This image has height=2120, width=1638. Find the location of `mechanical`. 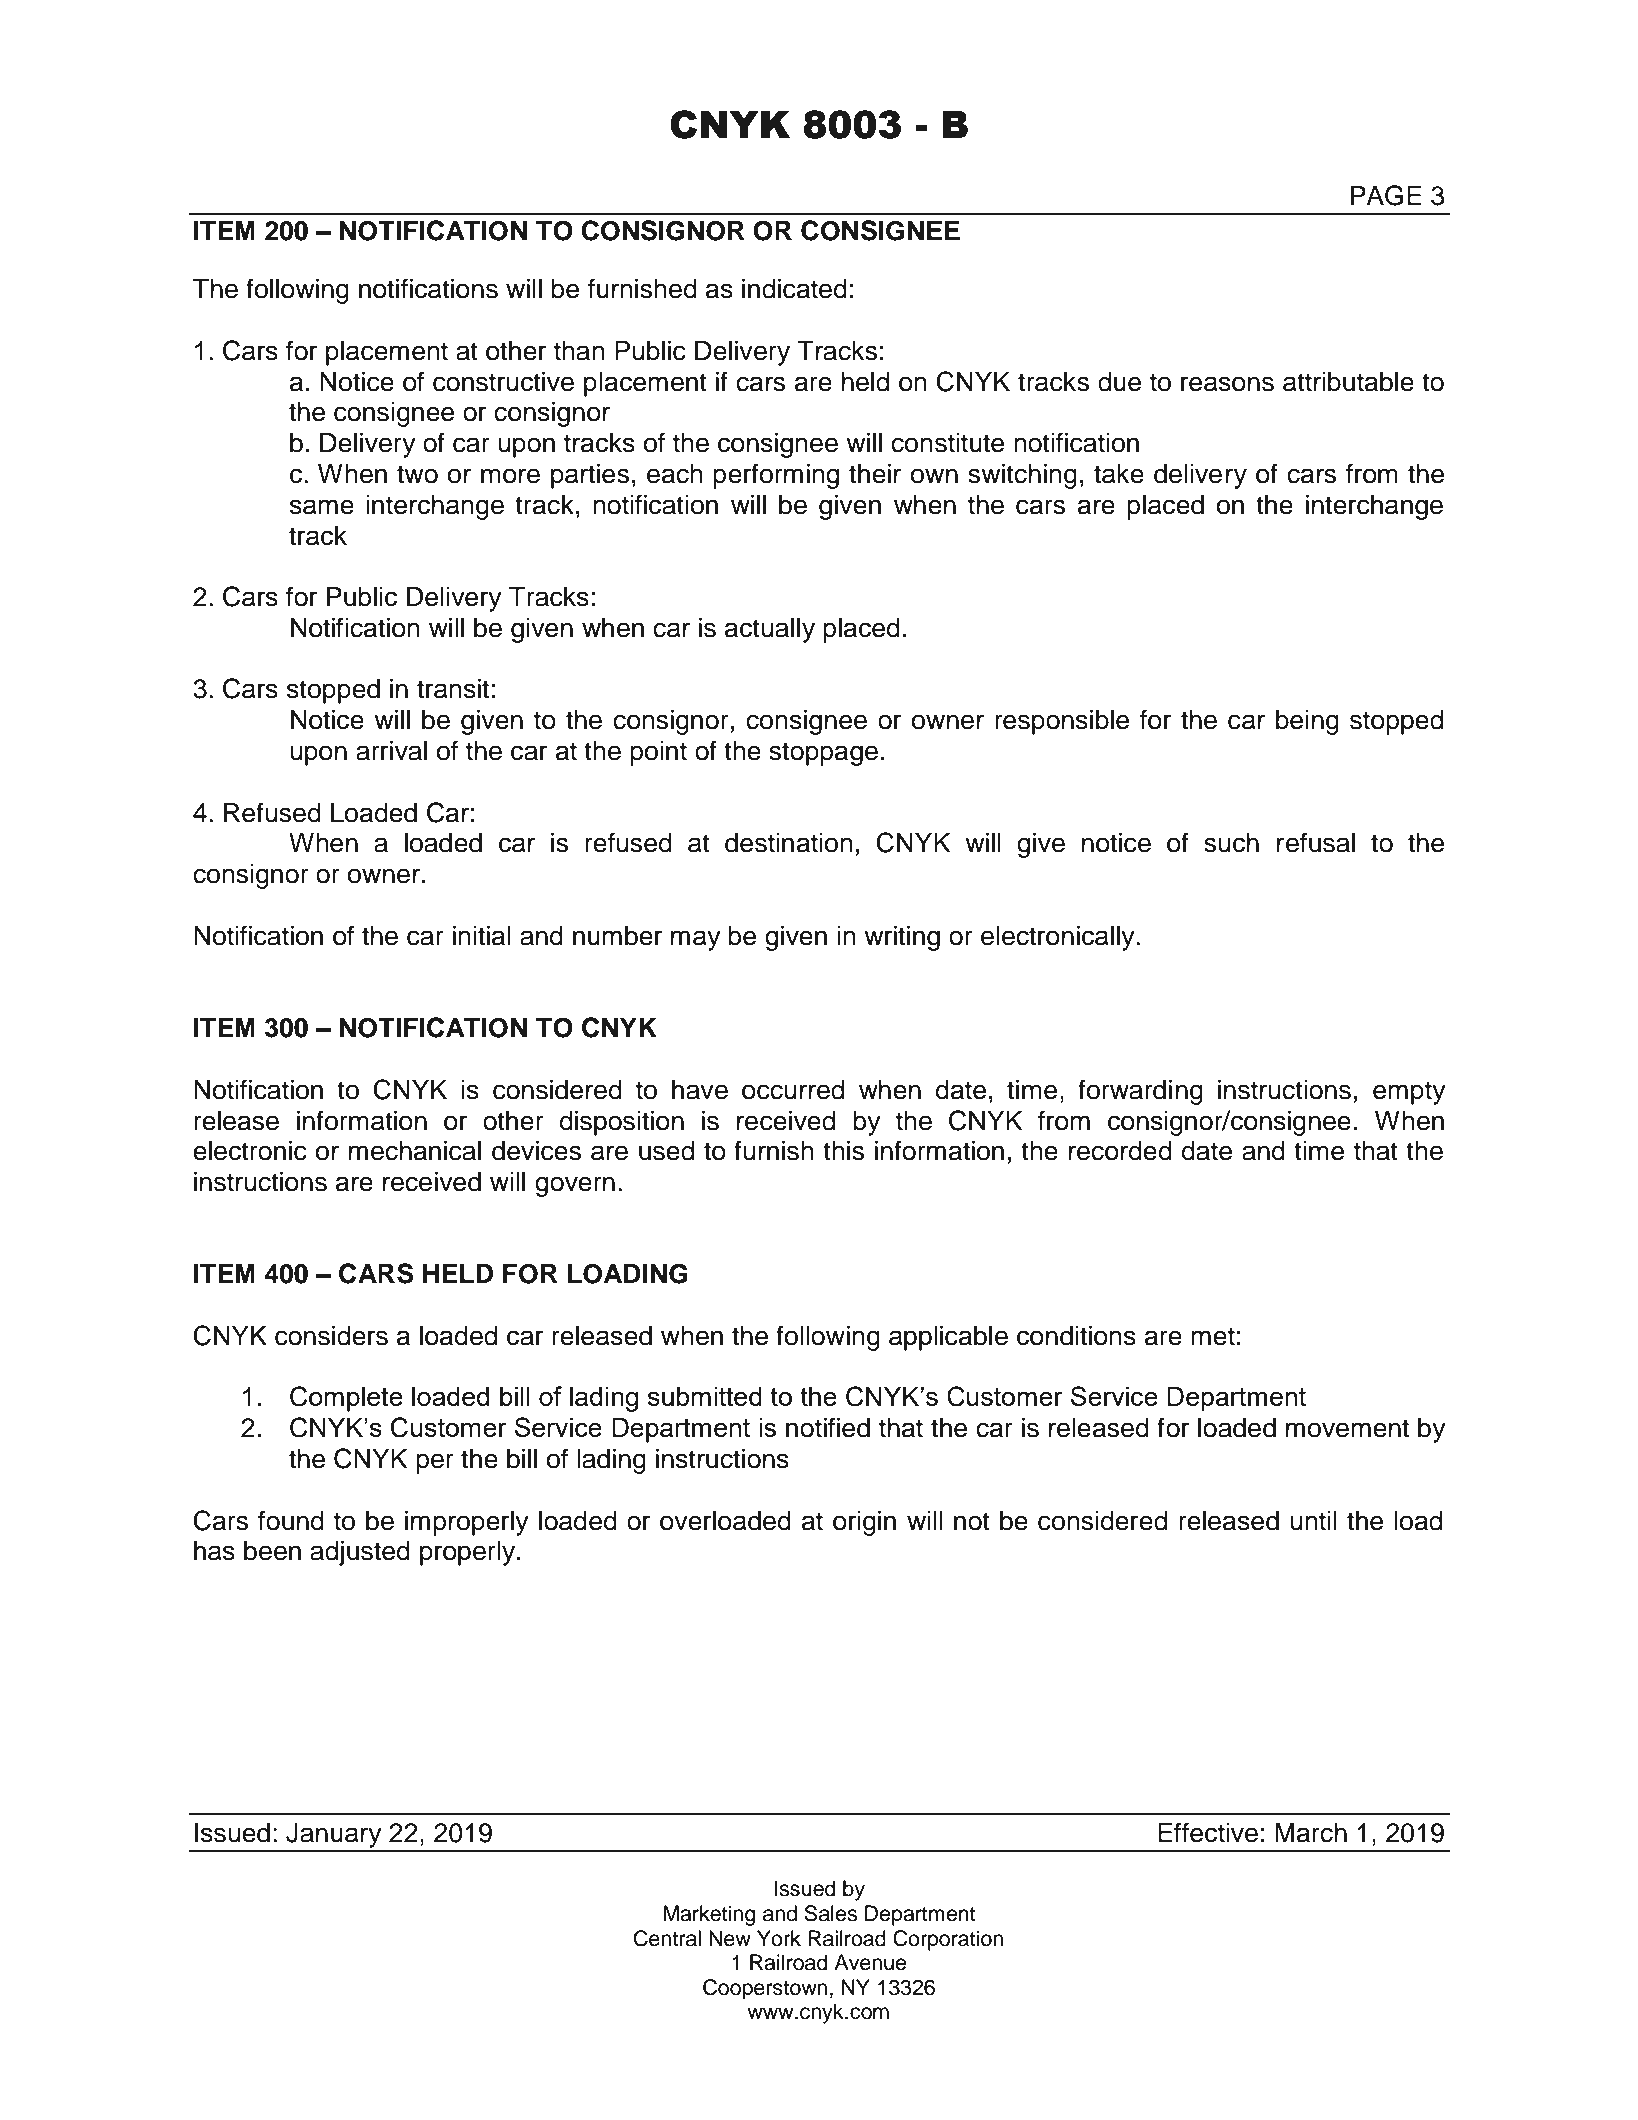

mechanical is located at coordinates (415, 1151).
